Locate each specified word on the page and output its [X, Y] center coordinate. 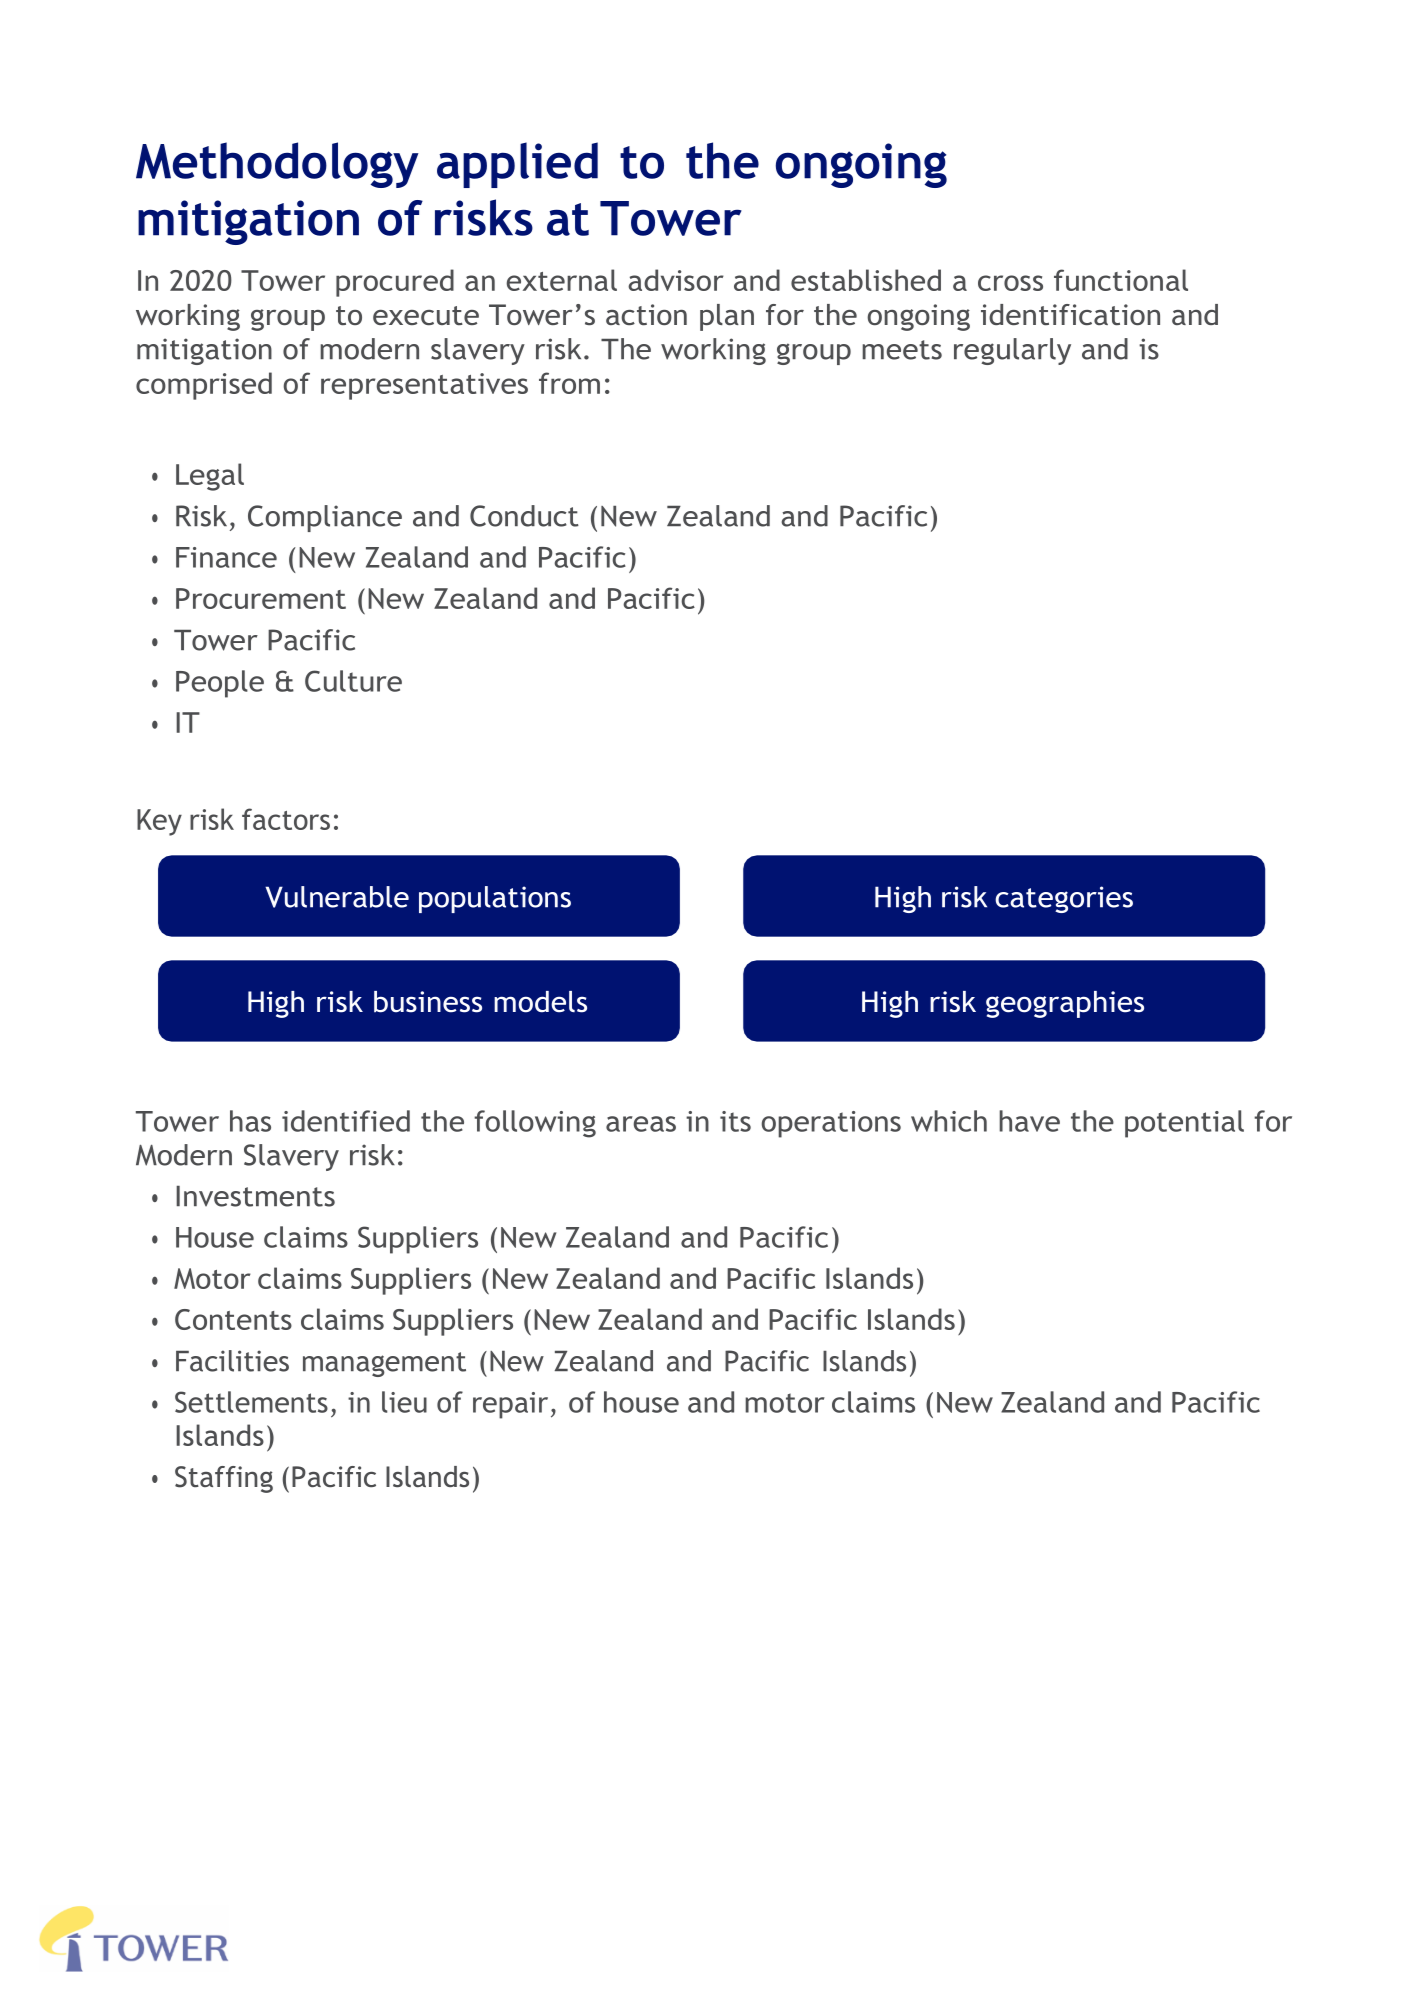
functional [1121, 280]
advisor [676, 280]
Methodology [277, 165]
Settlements [251, 1402]
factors [286, 819]
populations [495, 899]
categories [1064, 899]
